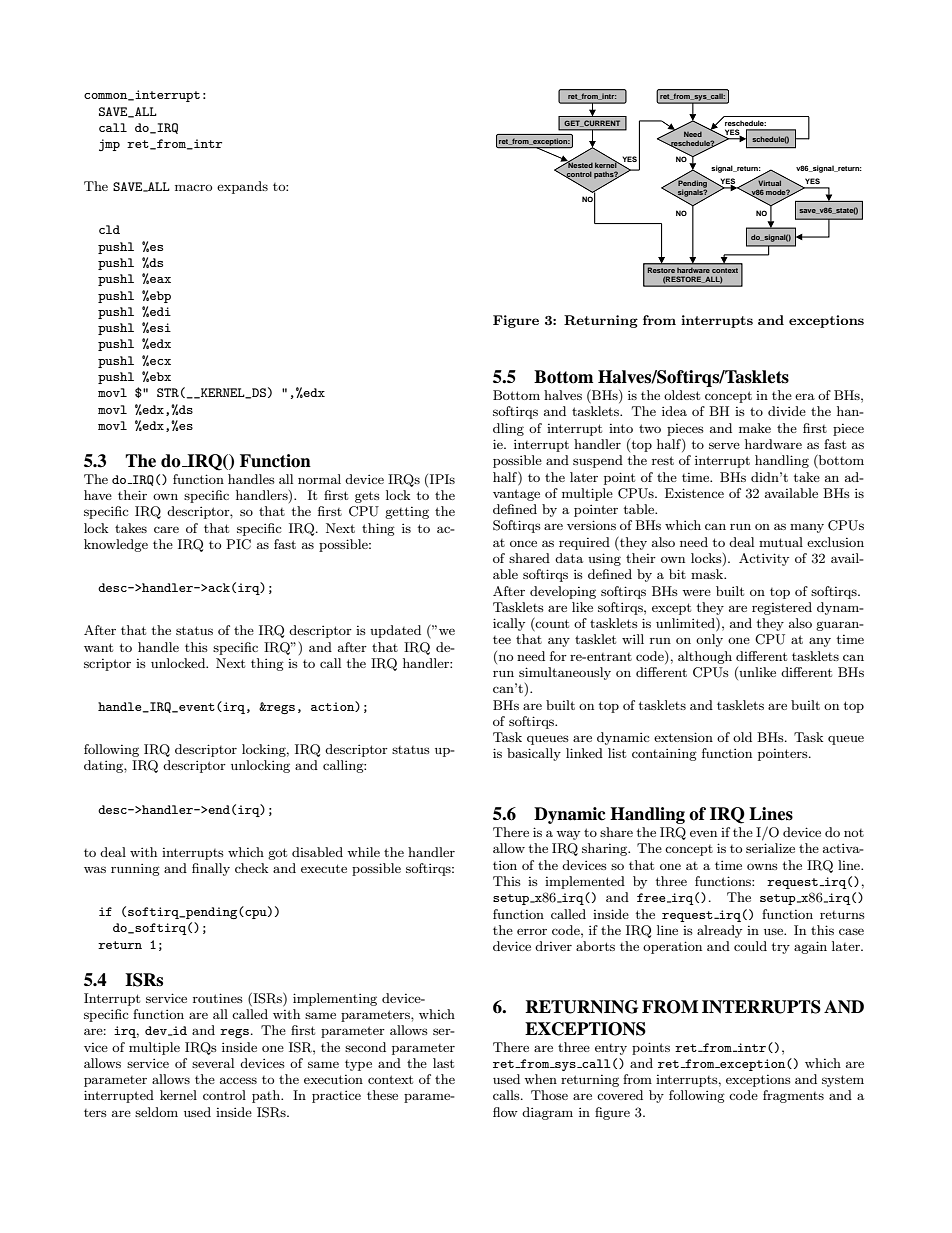 The width and height of the page is (952, 1233). I want to click on macro, so click(193, 187).
